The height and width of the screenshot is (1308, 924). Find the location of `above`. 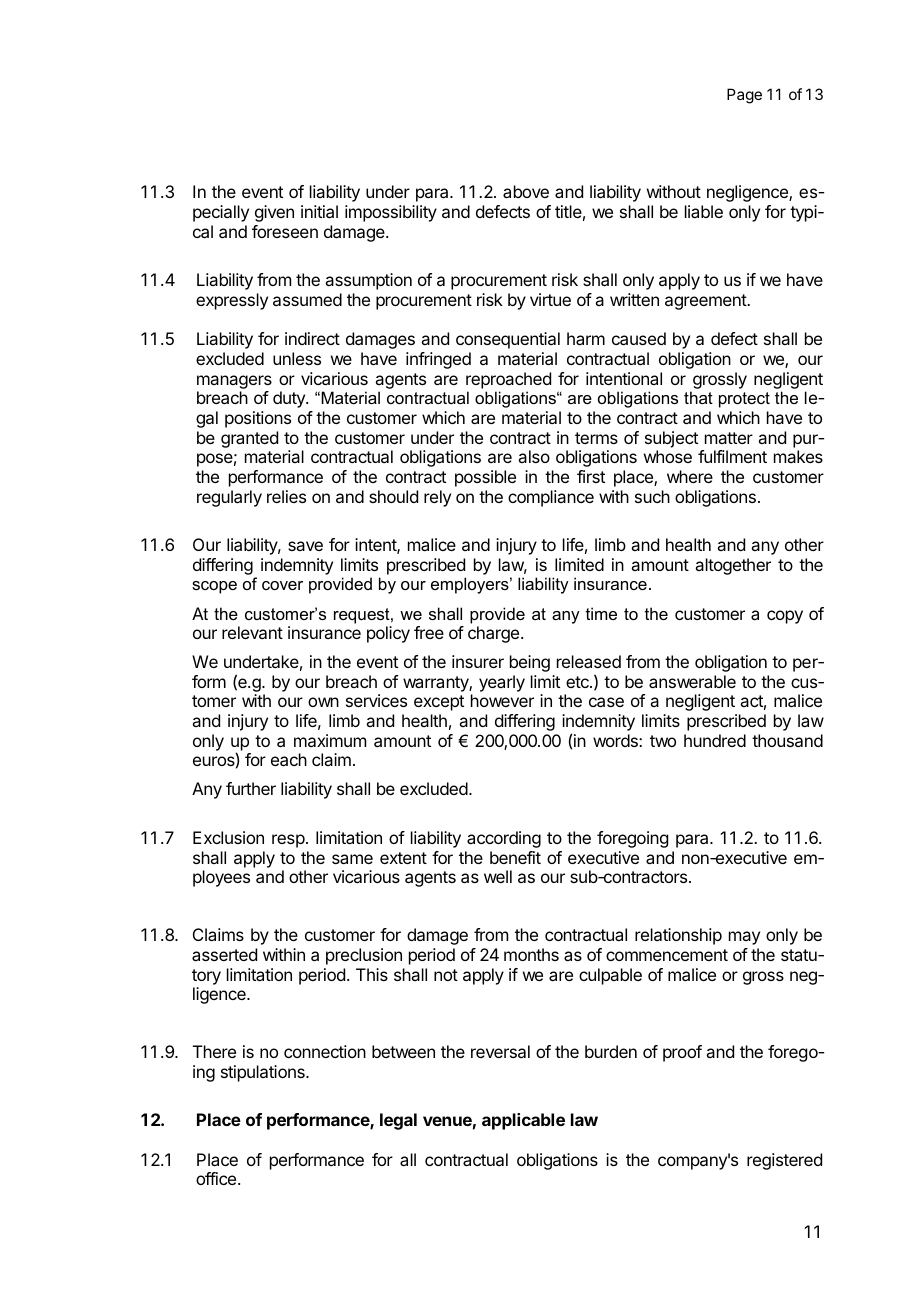

above is located at coordinates (526, 191).
